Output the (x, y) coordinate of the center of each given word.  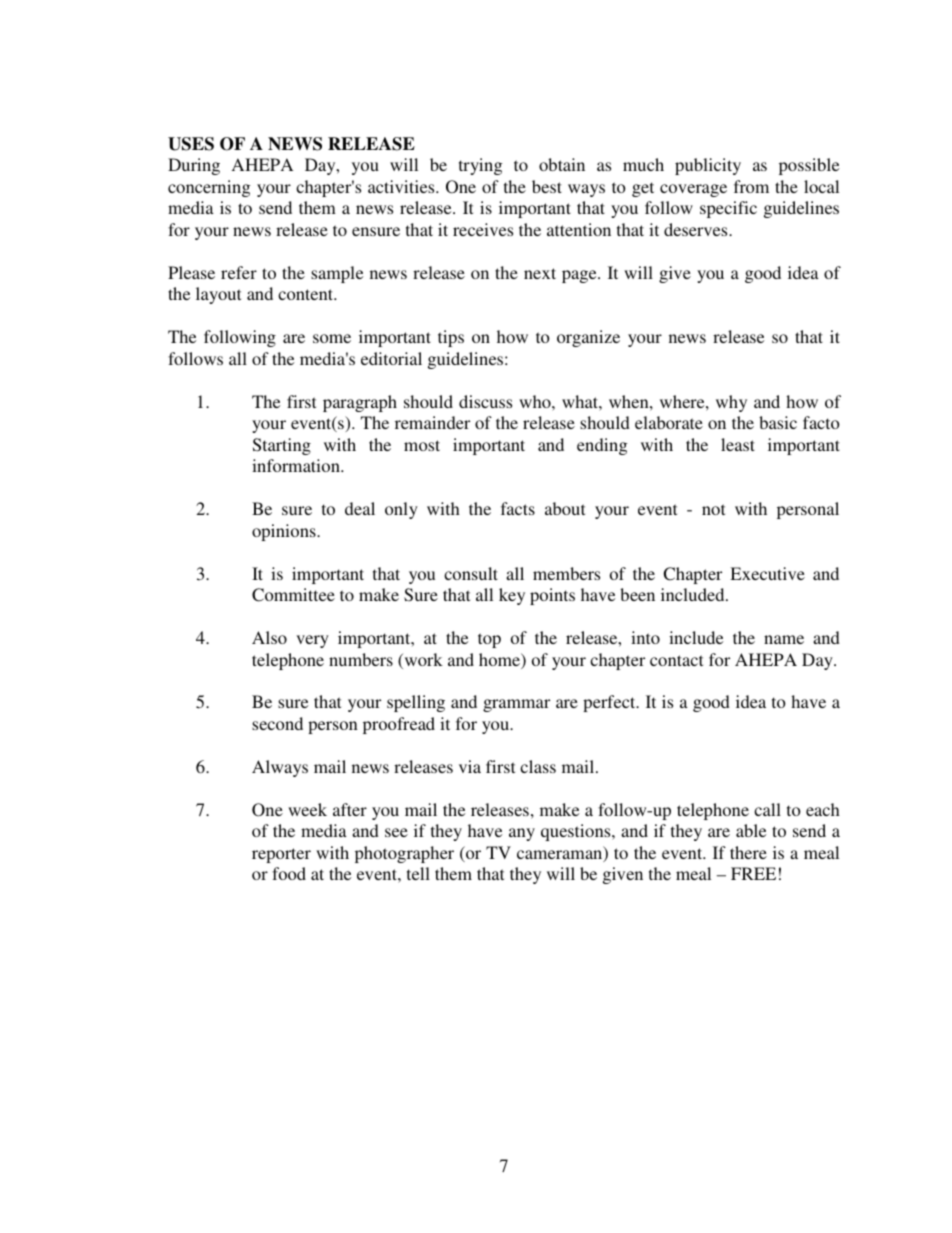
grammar (516, 705)
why (731, 403)
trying (480, 166)
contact (676, 660)
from (751, 186)
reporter (281, 855)
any (522, 834)
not (713, 509)
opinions (285, 532)
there (748, 852)
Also (269, 637)
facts (518, 508)
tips (451, 338)
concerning (209, 188)
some (332, 338)
